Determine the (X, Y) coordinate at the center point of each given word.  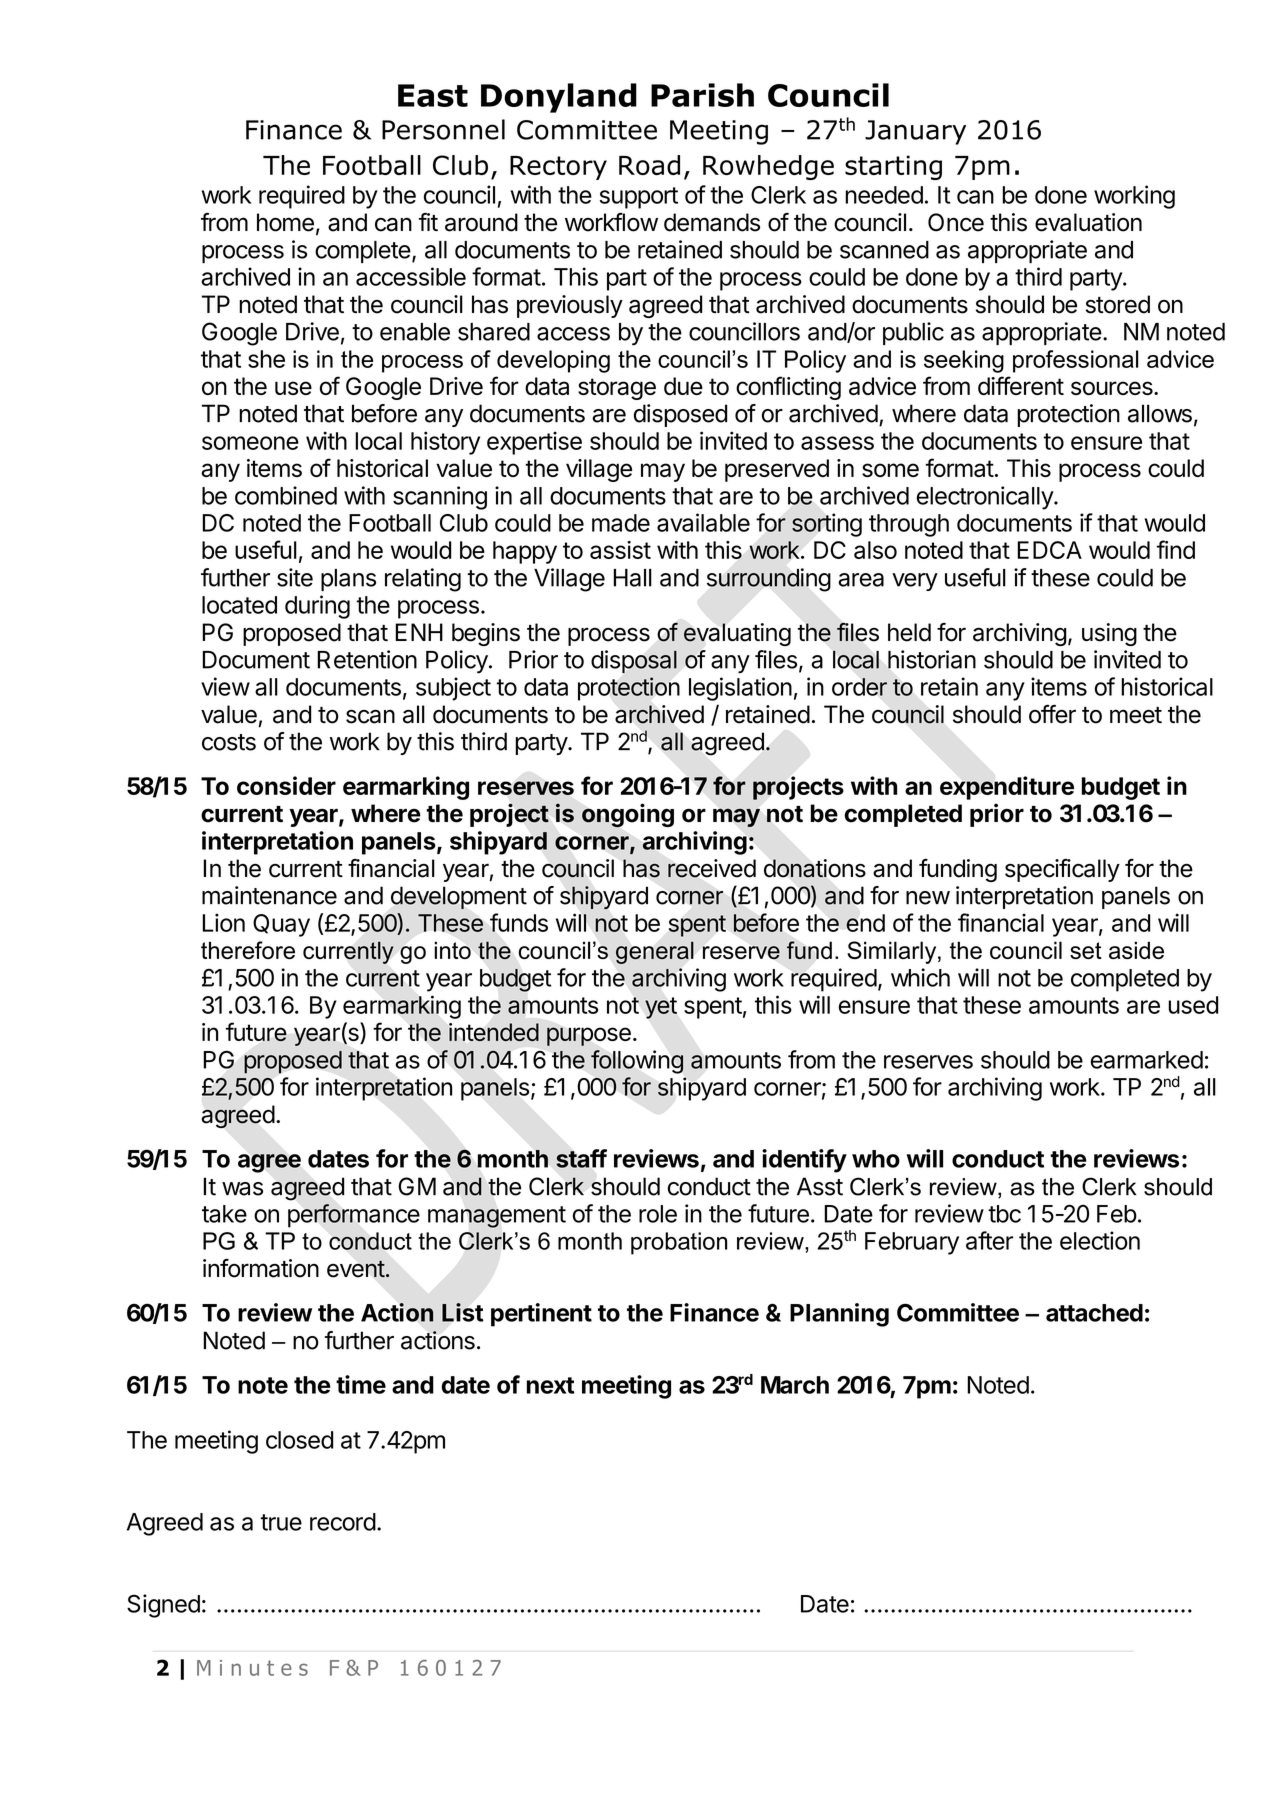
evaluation (1088, 222)
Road (649, 165)
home (285, 222)
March (795, 1385)
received (712, 868)
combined (286, 495)
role (658, 1214)
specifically (1062, 870)
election (1100, 1240)
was (242, 1189)
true (281, 1522)
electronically (986, 498)
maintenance (269, 895)
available (703, 522)
